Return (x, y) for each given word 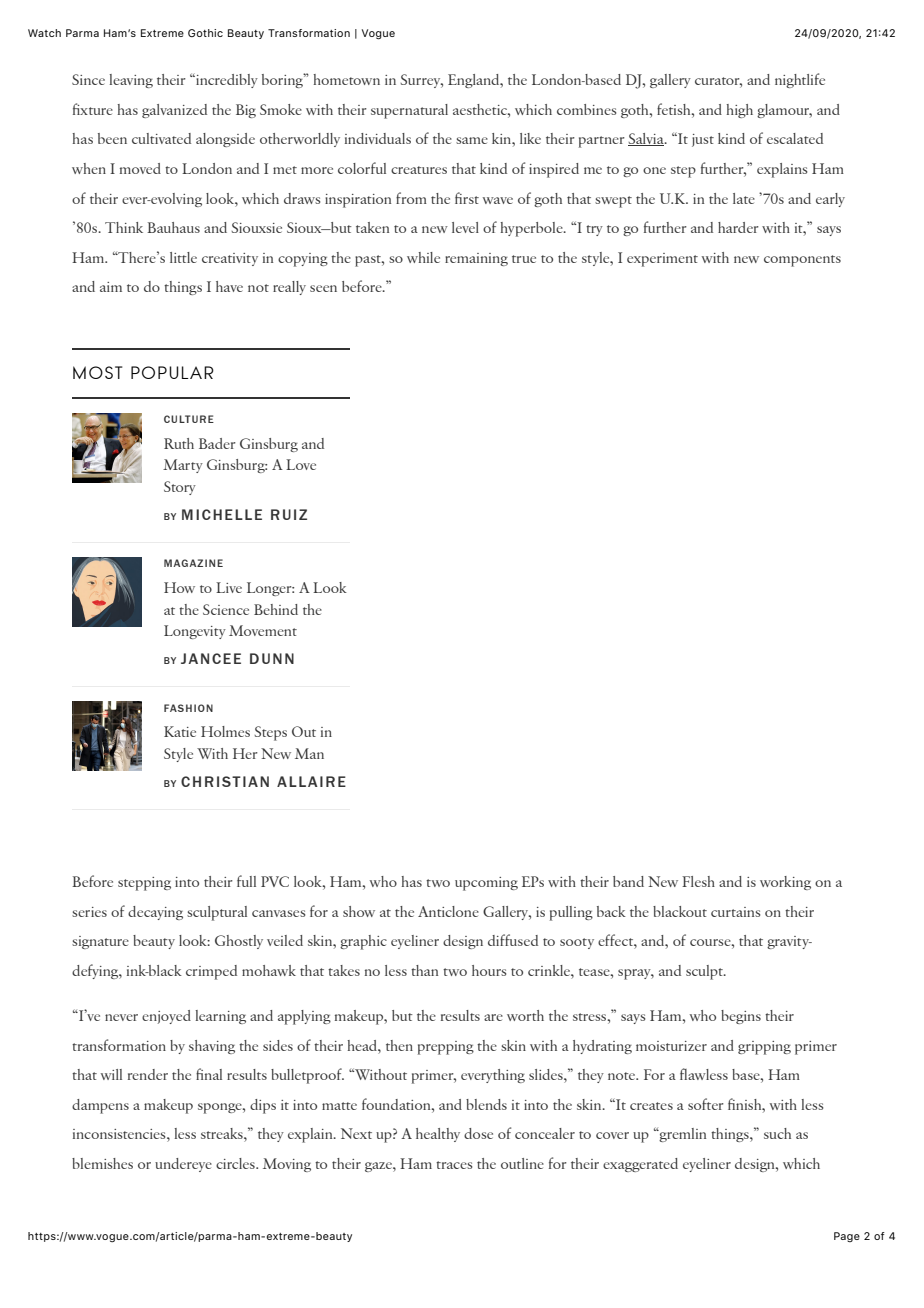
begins (741, 1017)
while (423, 257)
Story (180, 488)
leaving (131, 81)
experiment (662, 260)
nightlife (800, 80)
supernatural (409, 111)
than (424, 970)
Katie (180, 731)
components (802, 261)
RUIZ (289, 514)
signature (100, 942)
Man (309, 753)
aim (111, 287)
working (785, 883)
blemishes (102, 1163)
